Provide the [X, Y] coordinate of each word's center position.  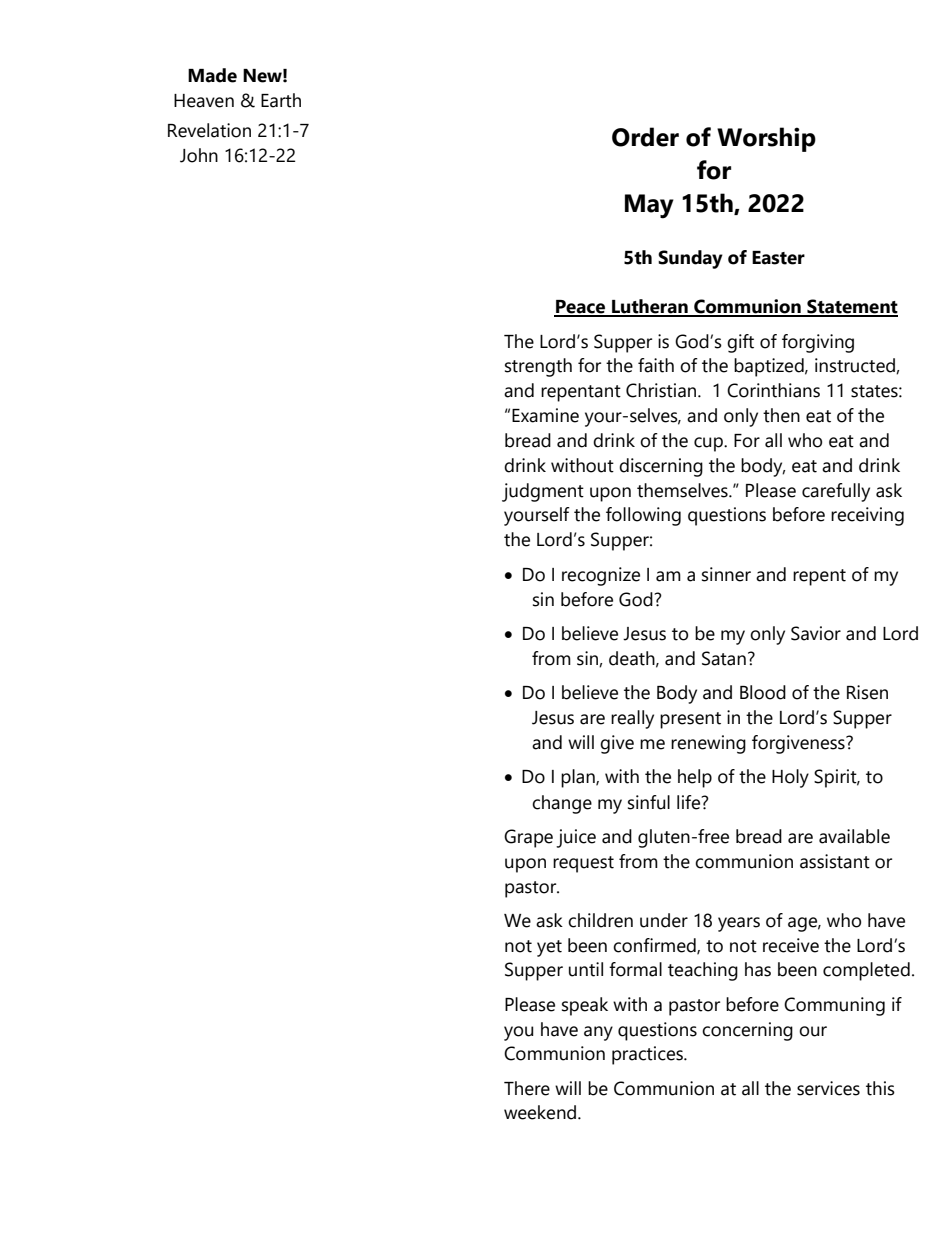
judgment [543, 492]
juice [576, 838]
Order [645, 137]
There [527, 1088]
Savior [816, 633]
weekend [541, 1112]
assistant [835, 861]
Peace [580, 308]
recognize [601, 576]
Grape [528, 838]
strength [538, 367]
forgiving [818, 343]
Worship [766, 139]
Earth [281, 100]
